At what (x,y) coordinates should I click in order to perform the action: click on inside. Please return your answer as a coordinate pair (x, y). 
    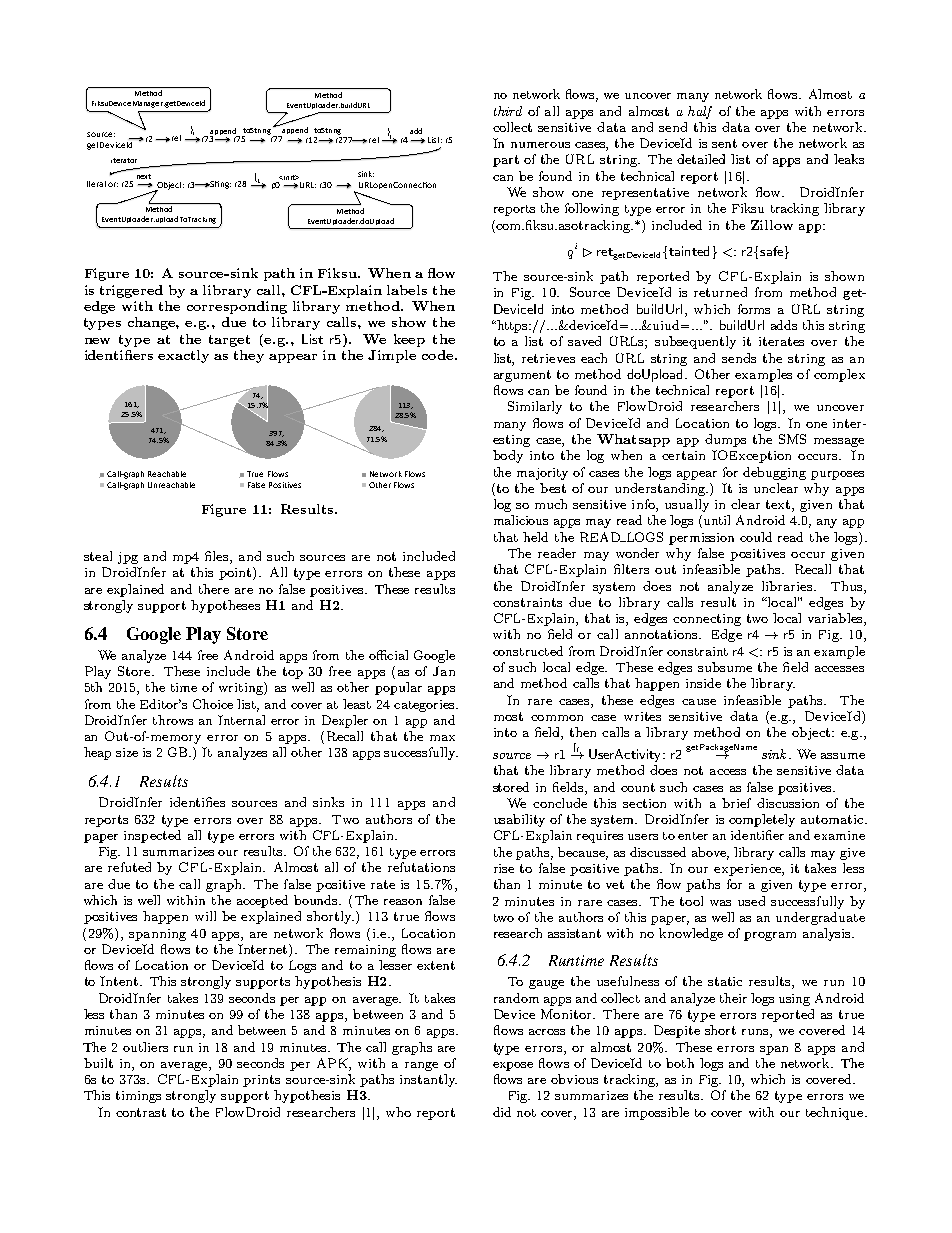
    Looking at the image, I should click on (703, 683).
